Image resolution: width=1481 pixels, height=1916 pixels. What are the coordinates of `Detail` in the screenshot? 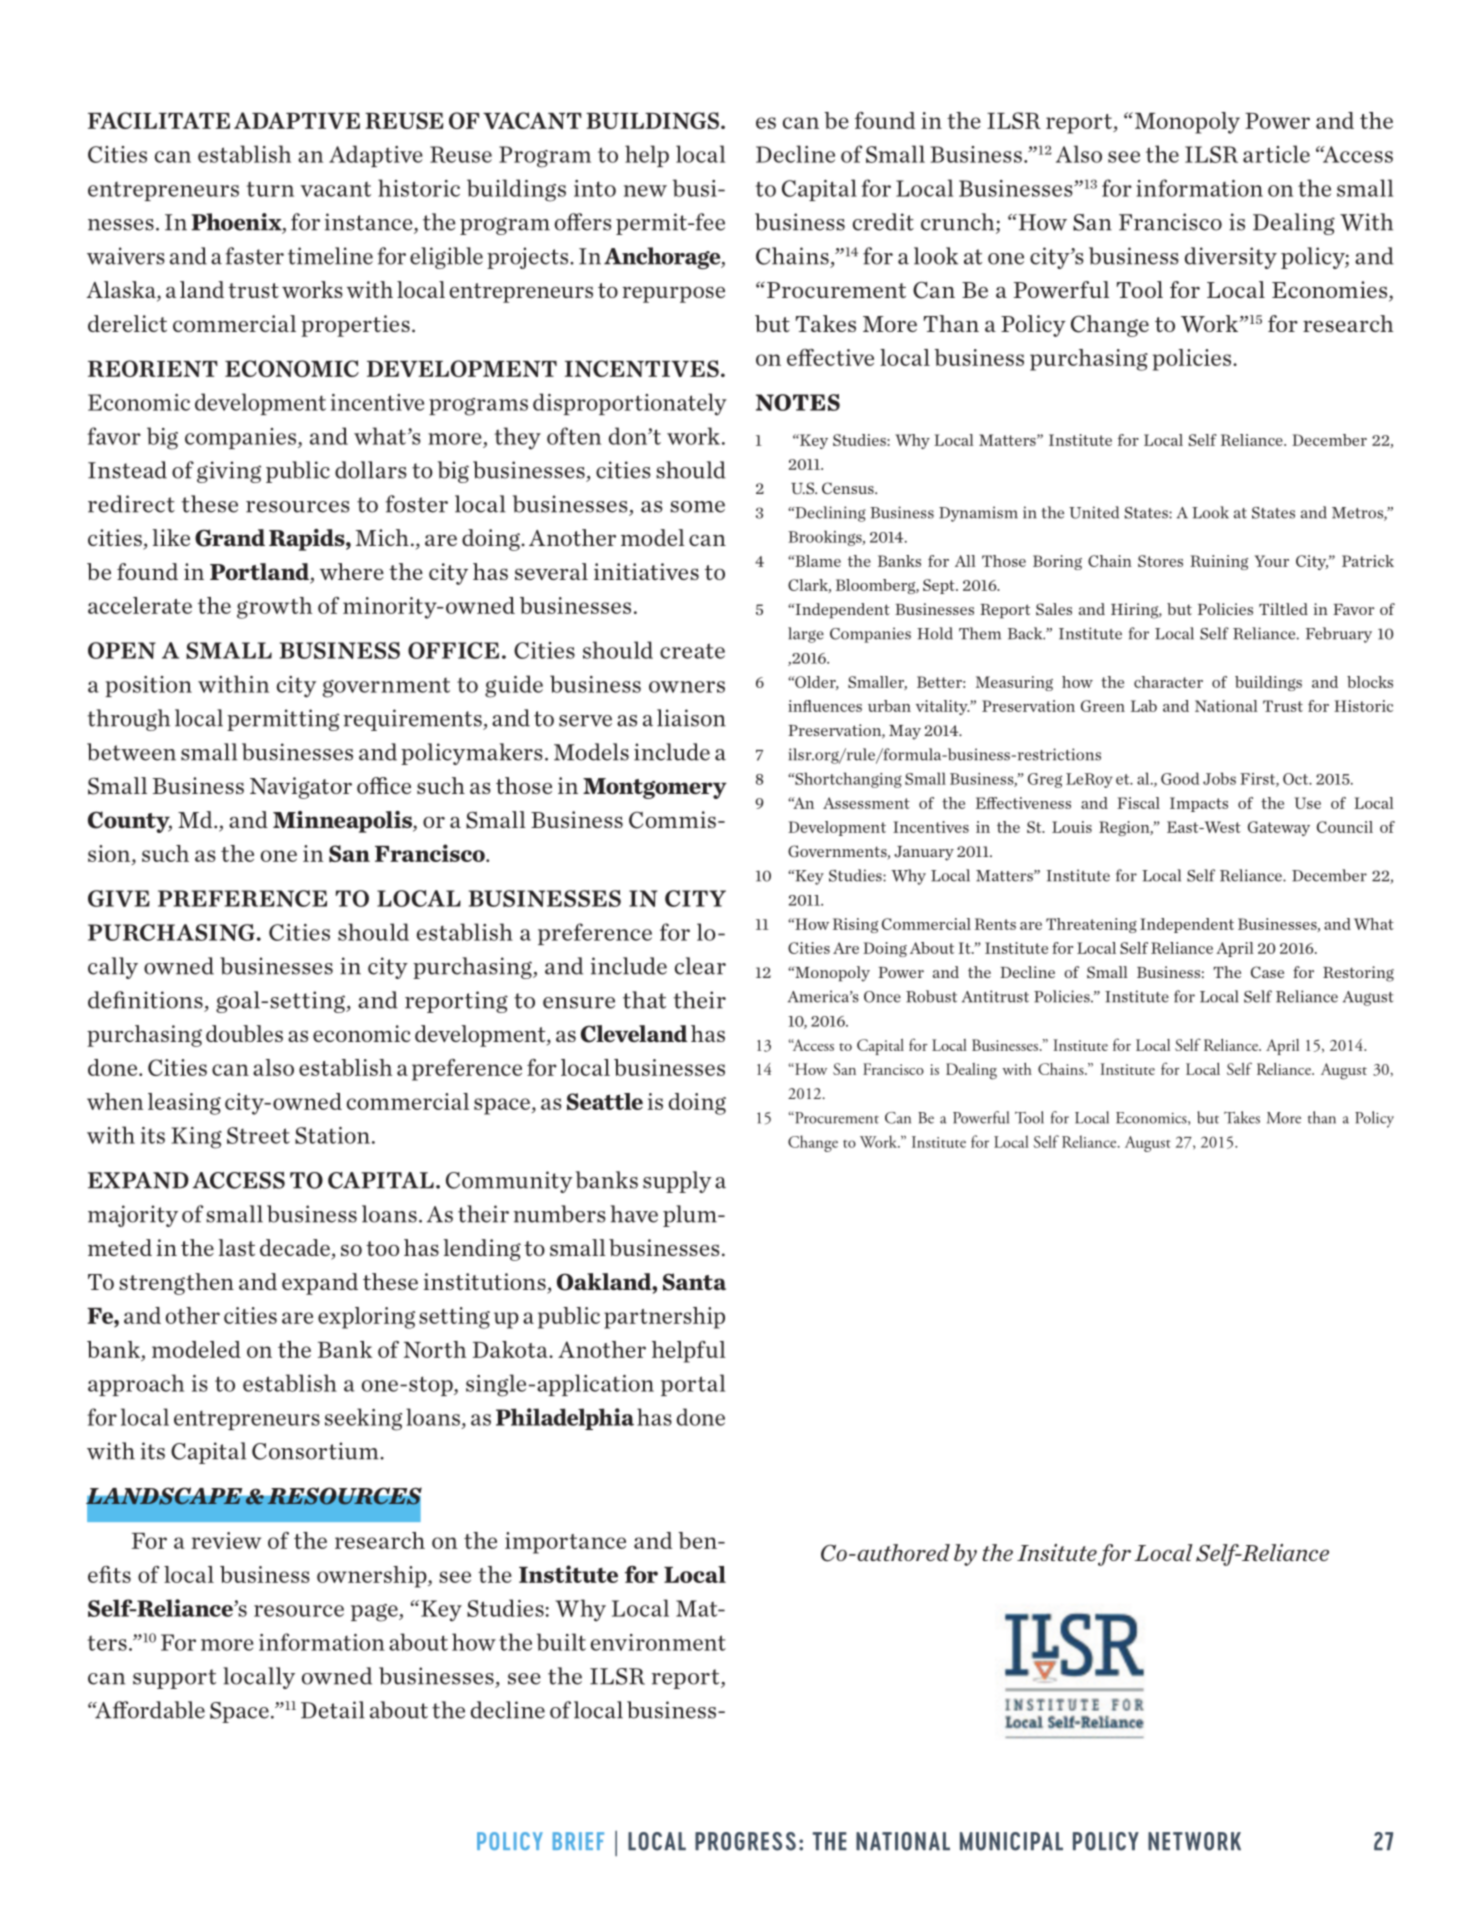 It's located at (333, 1710).
